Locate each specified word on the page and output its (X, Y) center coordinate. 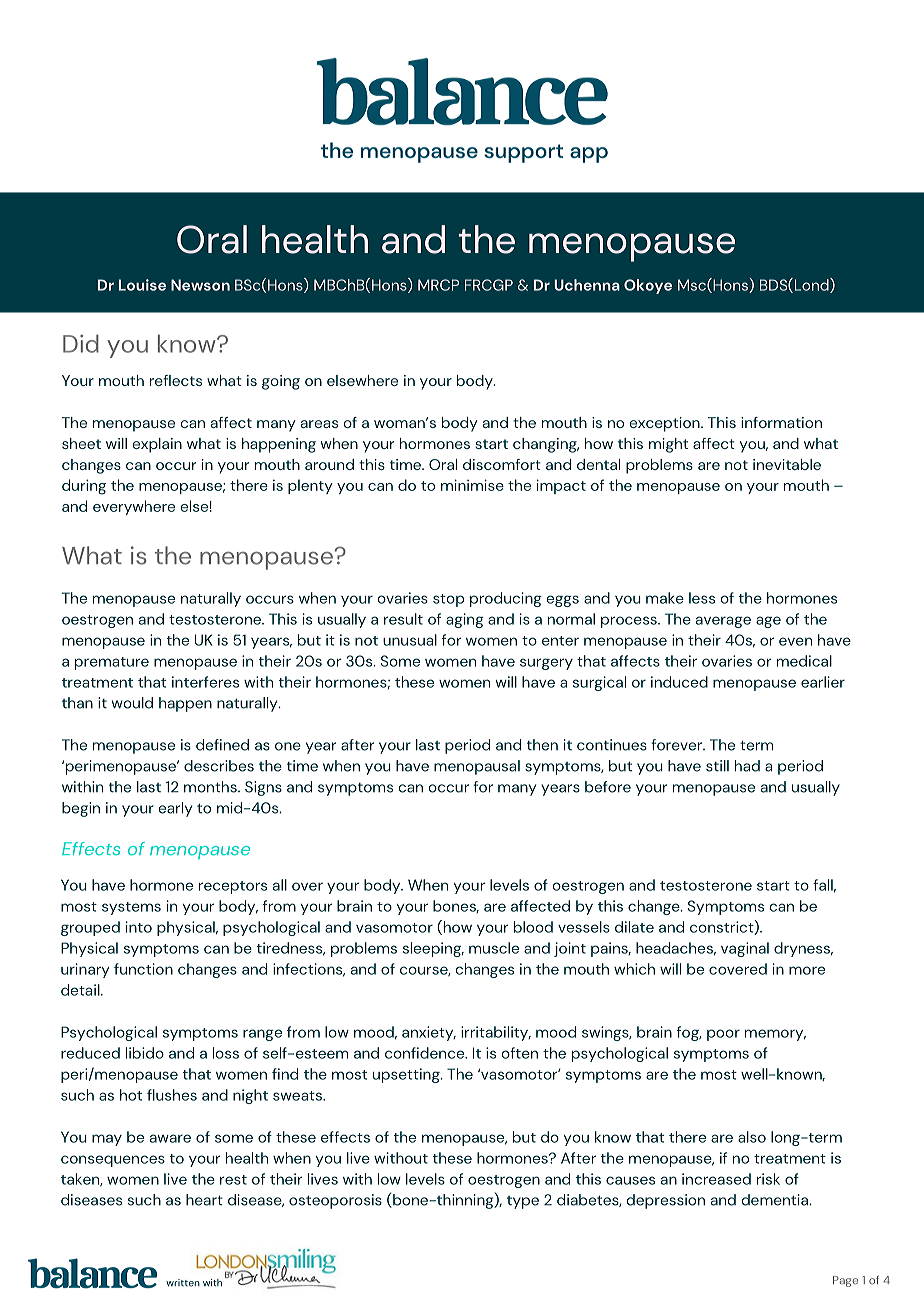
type (523, 1202)
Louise (142, 285)
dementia (775, 1200)
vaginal (745, 949)
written (183, 1283)
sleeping (433, 949)
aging (465, 620)
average (723, 622)
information (781, 422)
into (139, 927)
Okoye (648, 286)
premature (112, 663)
